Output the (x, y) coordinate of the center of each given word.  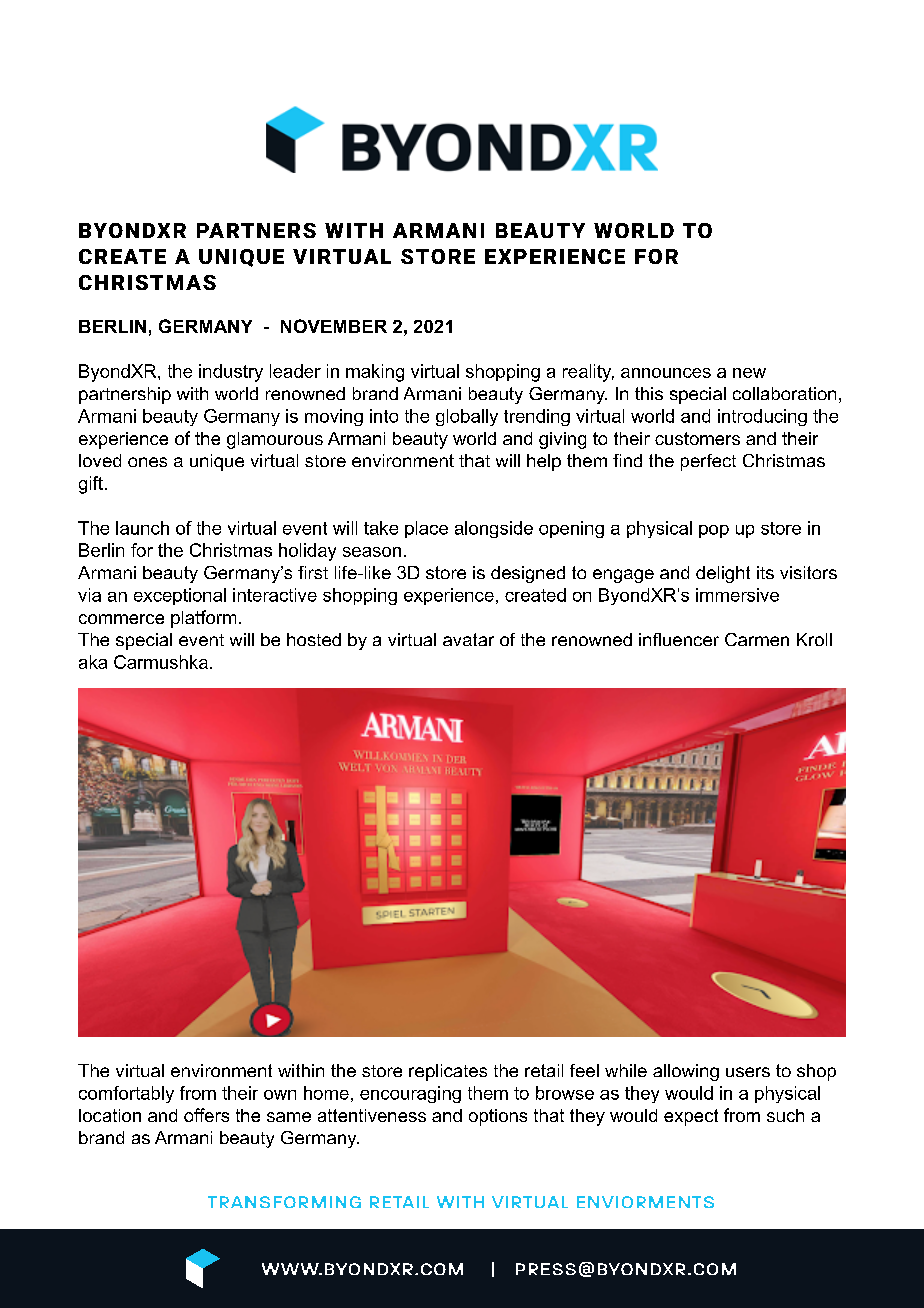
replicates (448, 1072)
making (375, 373)
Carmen (757, 639)
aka (93, 662)
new (749, 373)
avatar (468, 639)
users (748, 1072)
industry (231, 373)
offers (206, 1115)
